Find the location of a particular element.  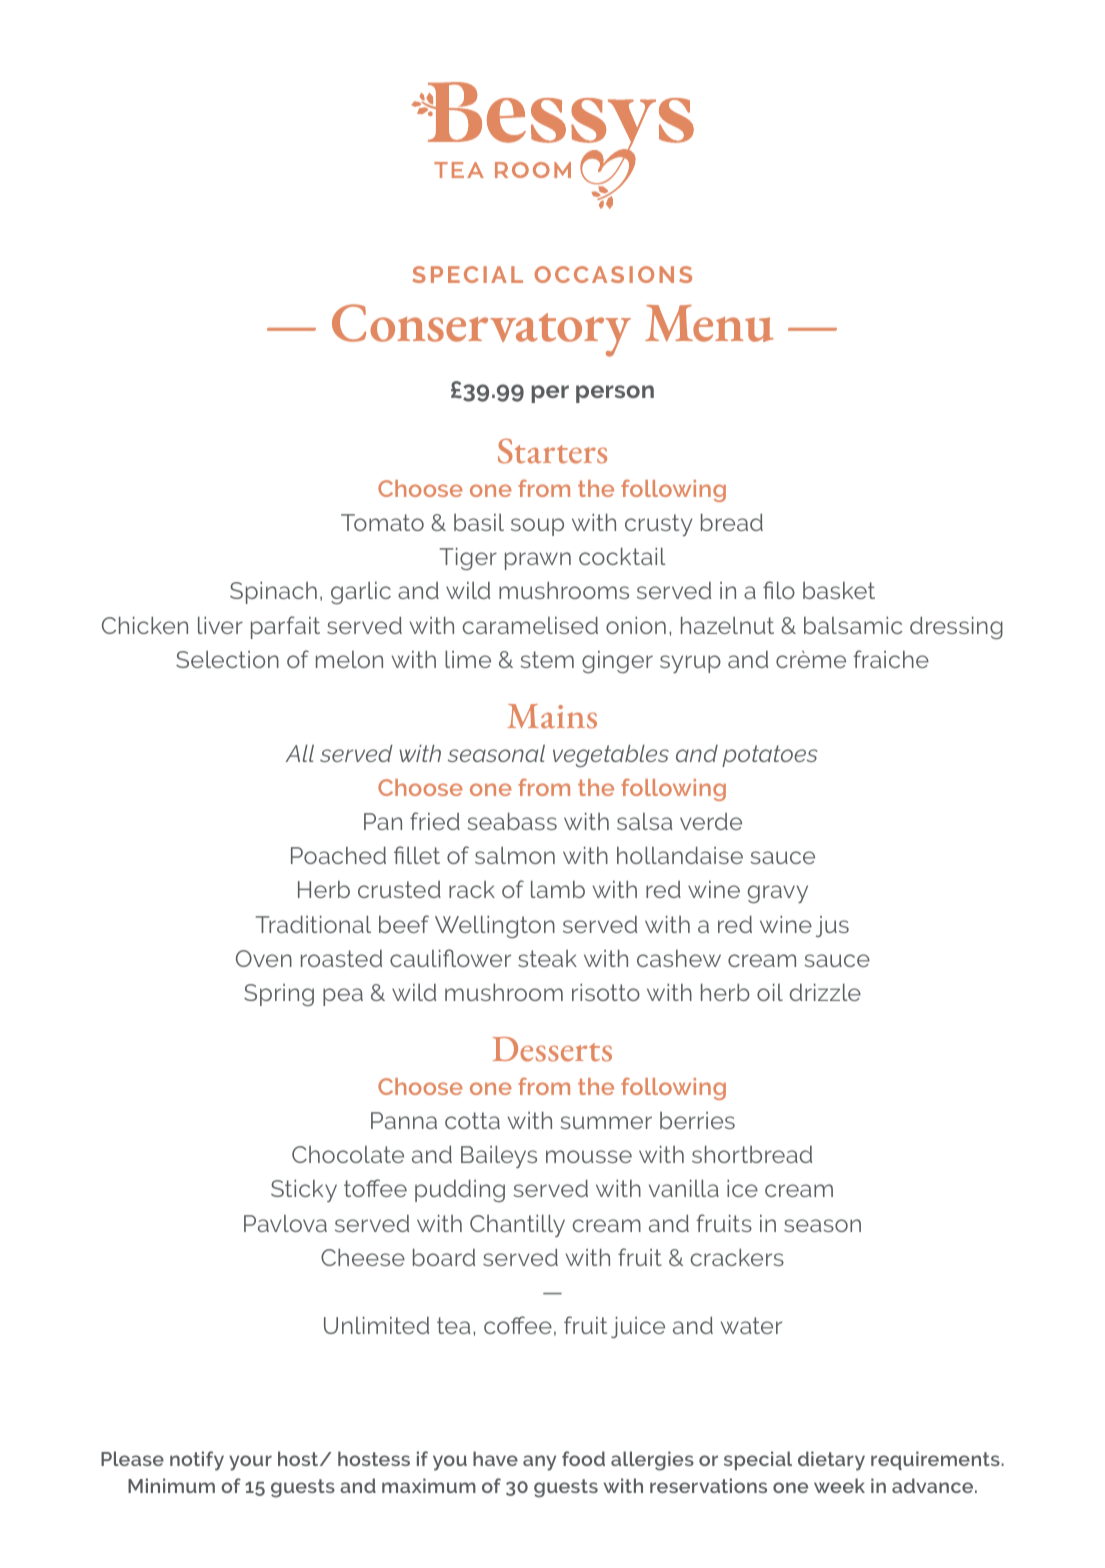

Oven is located at coordinates (264, 958).
